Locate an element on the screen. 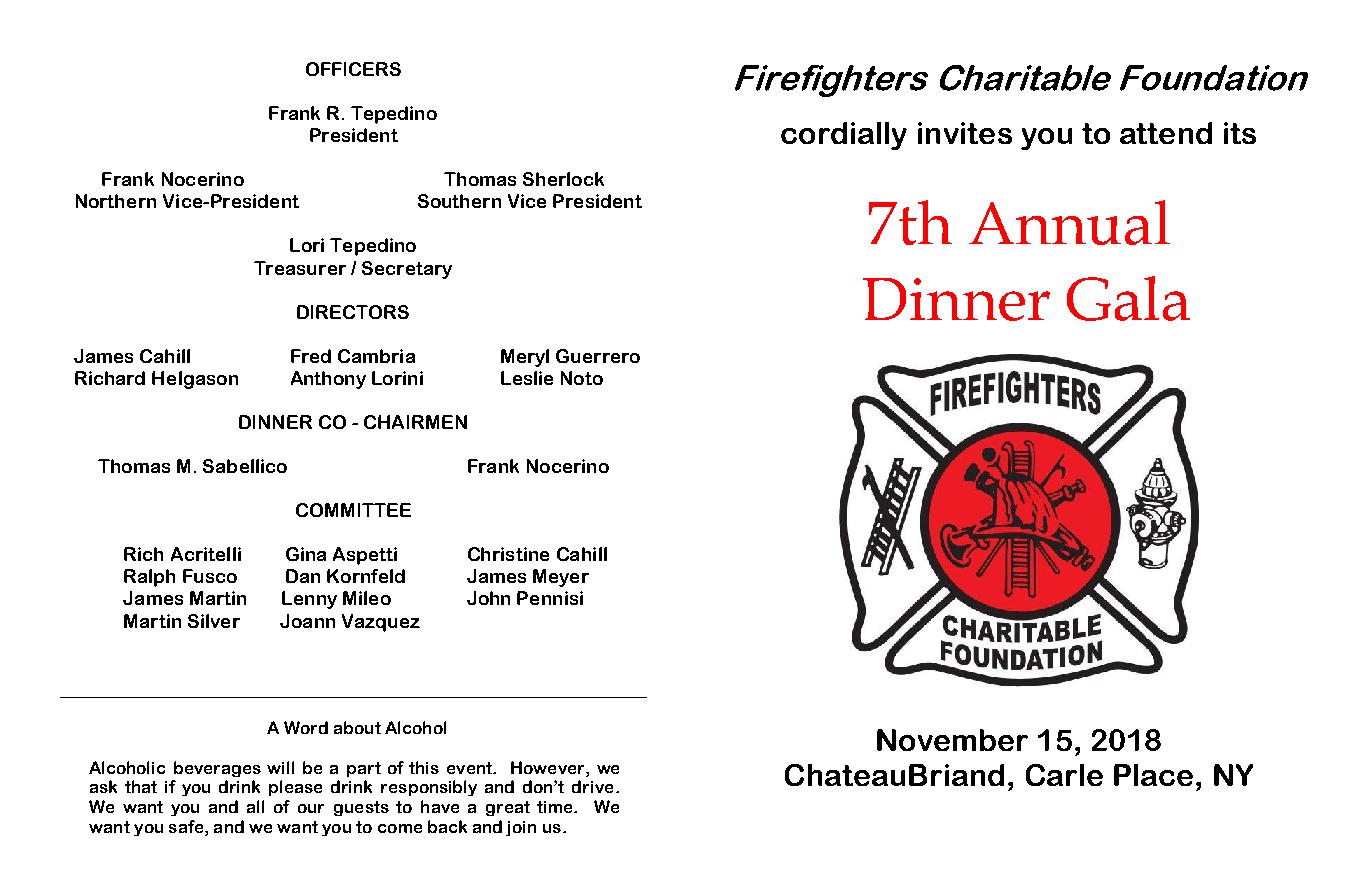  our is located at coordinates (311, 808).
